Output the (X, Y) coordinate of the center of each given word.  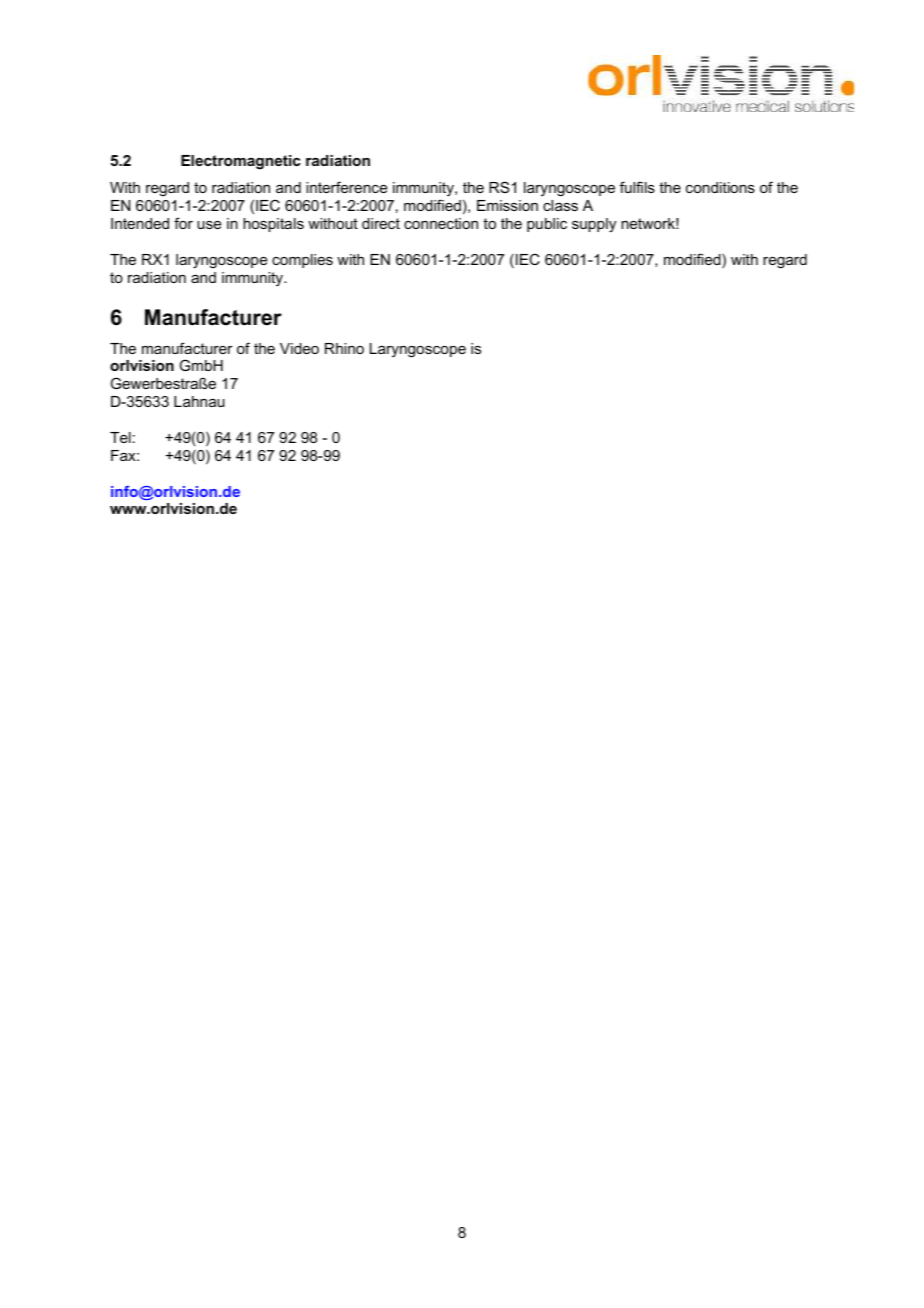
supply (594, 225)
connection (441, 223)
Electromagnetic (241, 162)
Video (299, 348)
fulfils (637, 187)
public (547, 225)
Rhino (344, 348)
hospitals (273, 225)
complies (302, 261)
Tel (120, 437)
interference (346, 187)
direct (381, 223)
